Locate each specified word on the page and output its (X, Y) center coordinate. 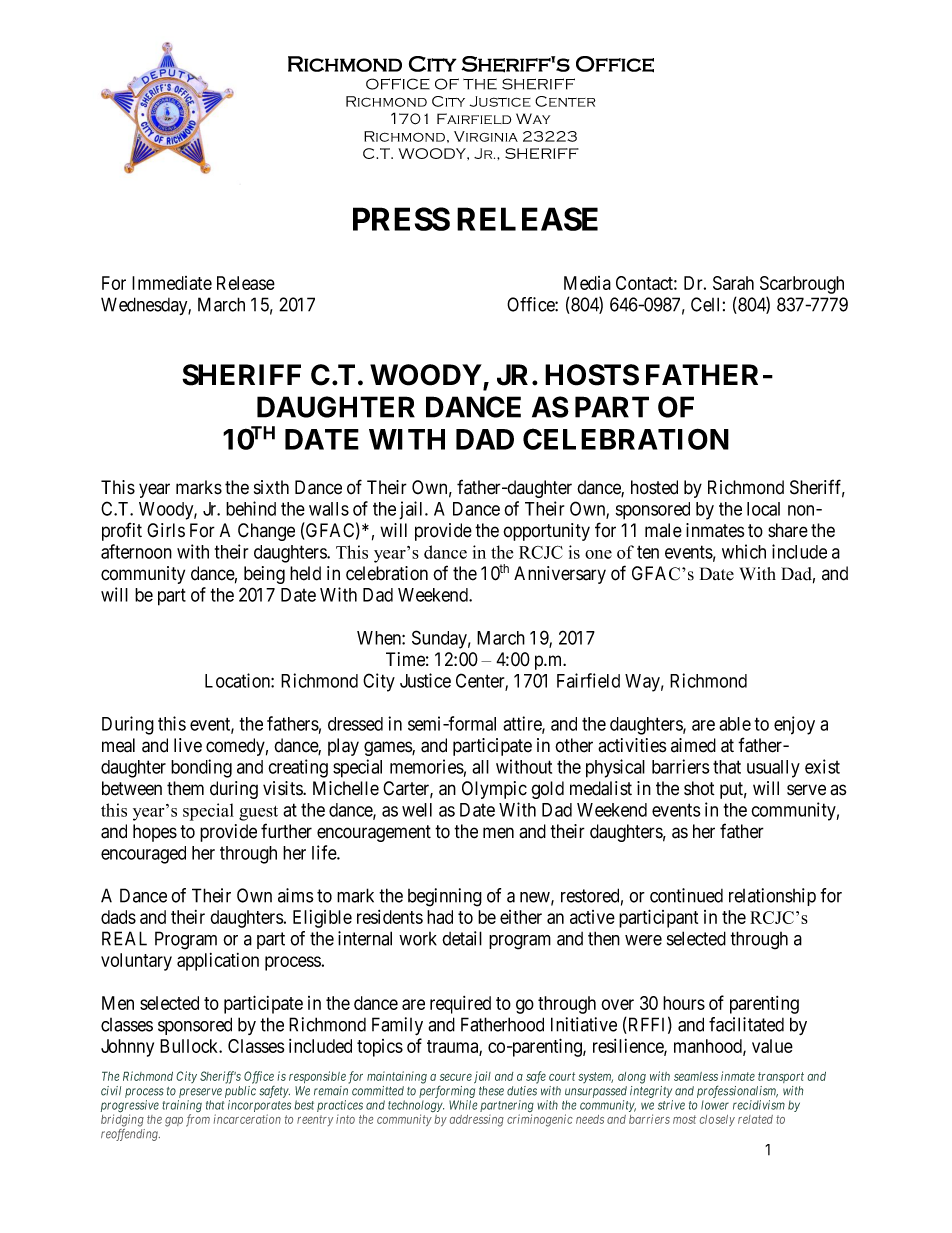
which (744, 551)
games (388, 748)
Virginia (486, 136)
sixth (271, 487)
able (735, 724)
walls (329, 509)
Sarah (733, 283)
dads (118, 917)
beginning (445, 897)
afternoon (136, 551)
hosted (654, 487)
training (182, 1107)
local (763, 509)
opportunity (546, 532)
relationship (772, 897)
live (188, 745)
